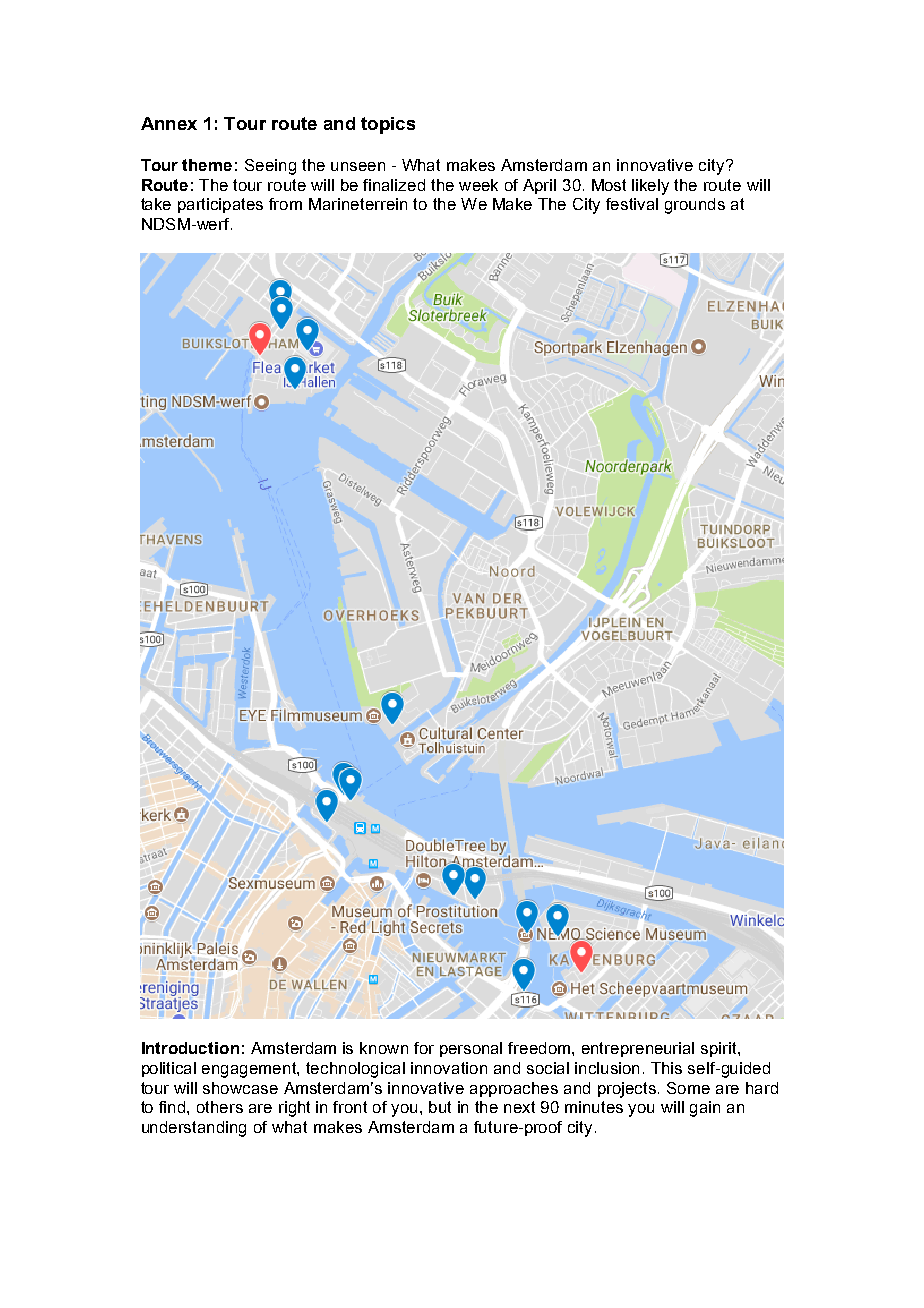 Image resolution: width=924 pixels, height=1308 pixels. I want to click on participates, so click(220, 205).
